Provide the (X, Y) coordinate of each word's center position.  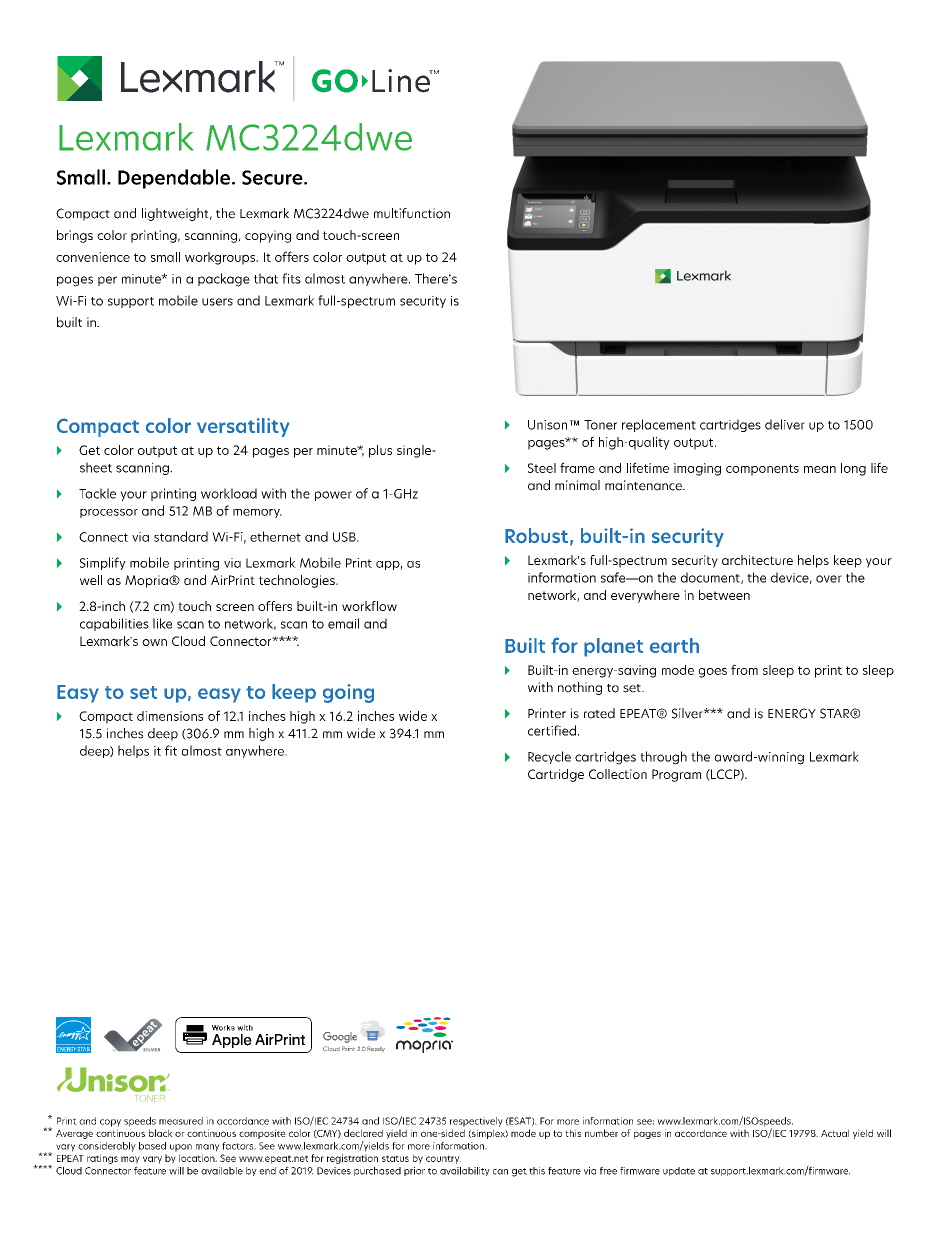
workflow (369, 606)
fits (291, 278)
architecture (757, 560)
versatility (243, 427)
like (162, 623)
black (161, 1133)
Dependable (174, 179)
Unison (549, 425)
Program (676, 775)
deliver (785, 424)
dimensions (170, 716)
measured (181, 1121)
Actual (835, 1133)
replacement (659, 425)
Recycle (549, 757)
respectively (476, 1122)
